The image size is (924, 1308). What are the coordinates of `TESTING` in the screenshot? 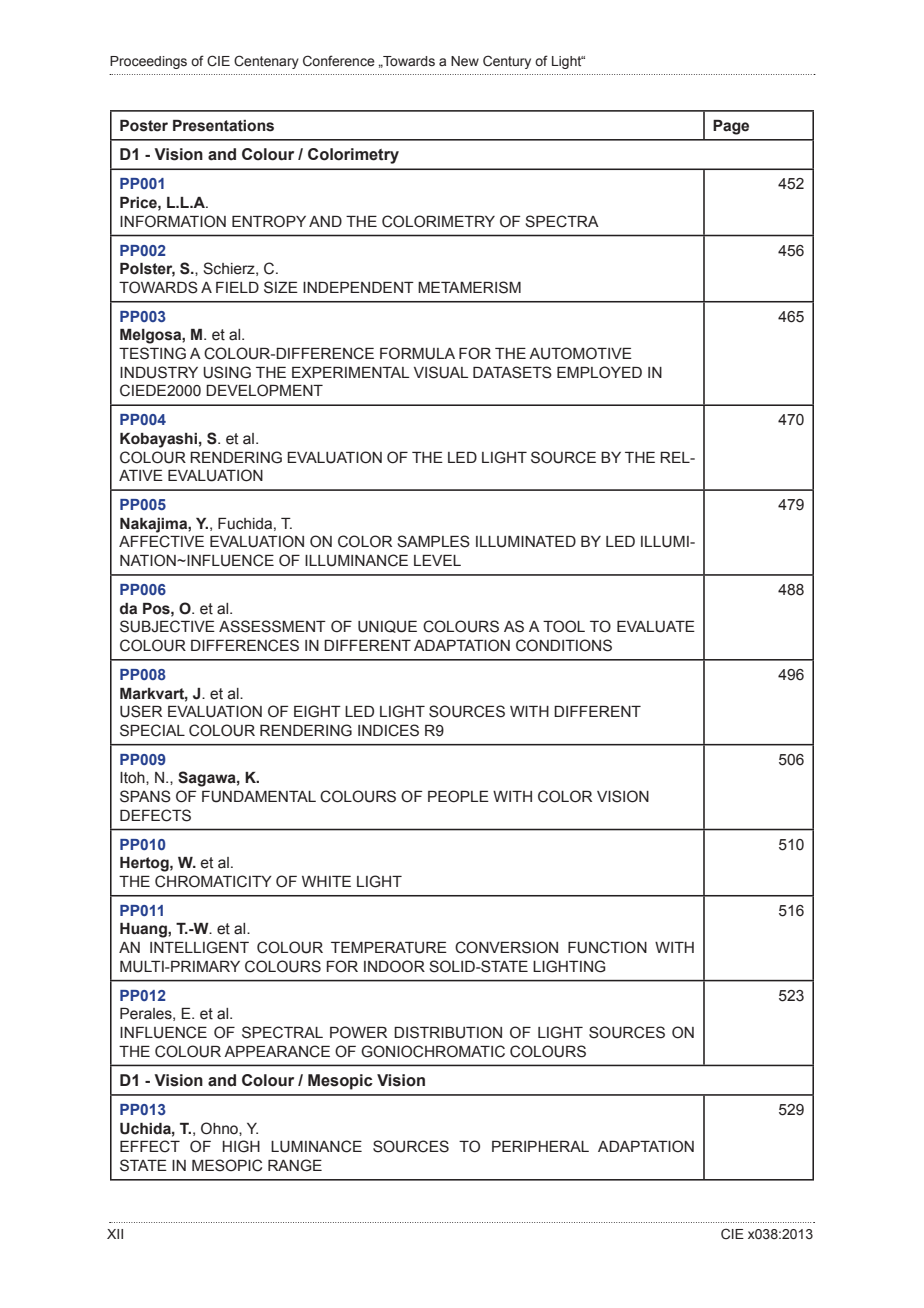 It's located at (152, 353).
